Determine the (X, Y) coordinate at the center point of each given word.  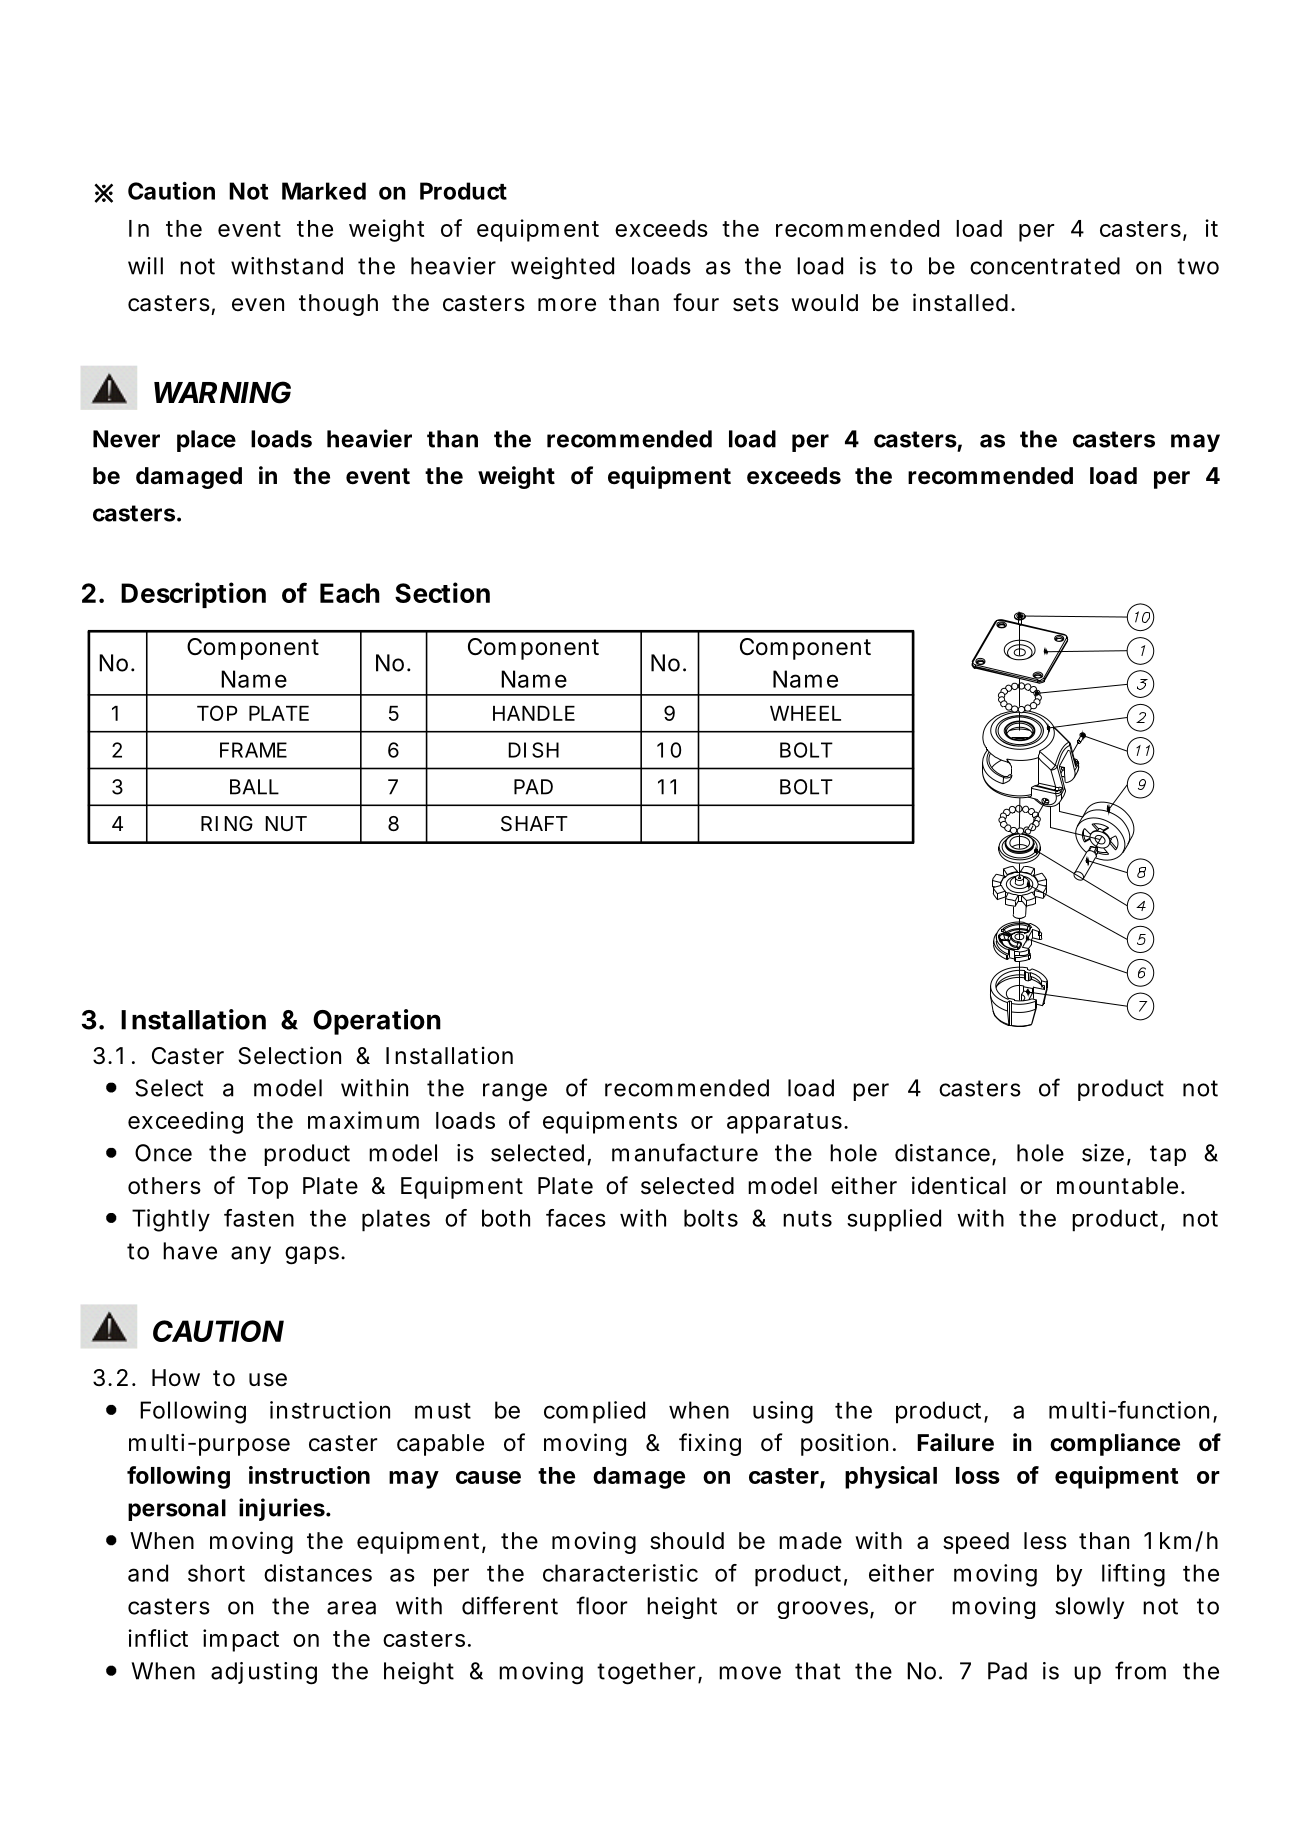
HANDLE (534, 713)
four (696, 302)
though (338, 305)
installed (960, 302)
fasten (259, 1218)
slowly (1089, 1608)
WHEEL (805, 713)
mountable (1117, 1186)
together (646, 1673)
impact (241, 1640)
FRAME (253, 750)
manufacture (685, 1152)
